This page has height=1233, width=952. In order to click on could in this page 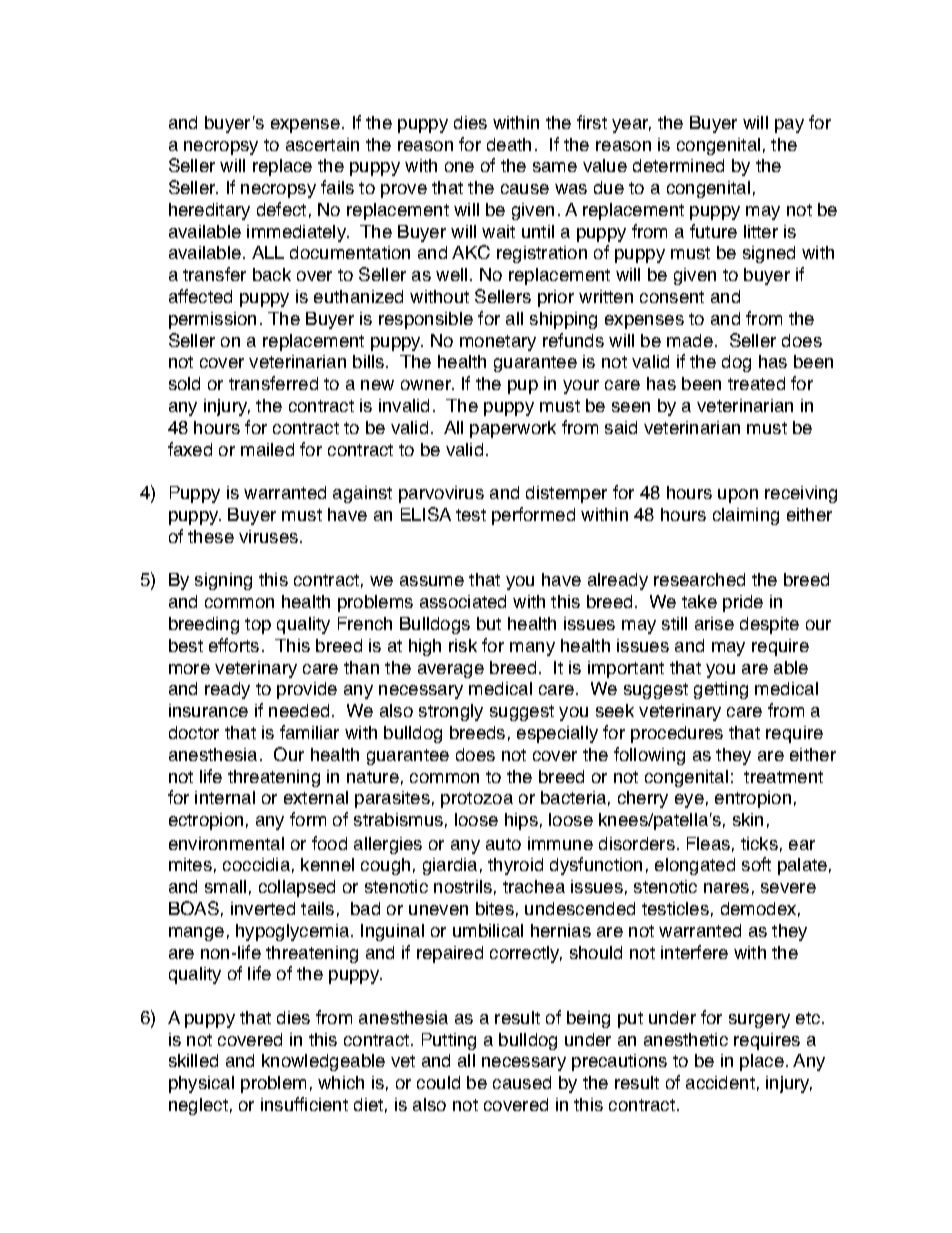, I will do `click(438, 1082)`.
